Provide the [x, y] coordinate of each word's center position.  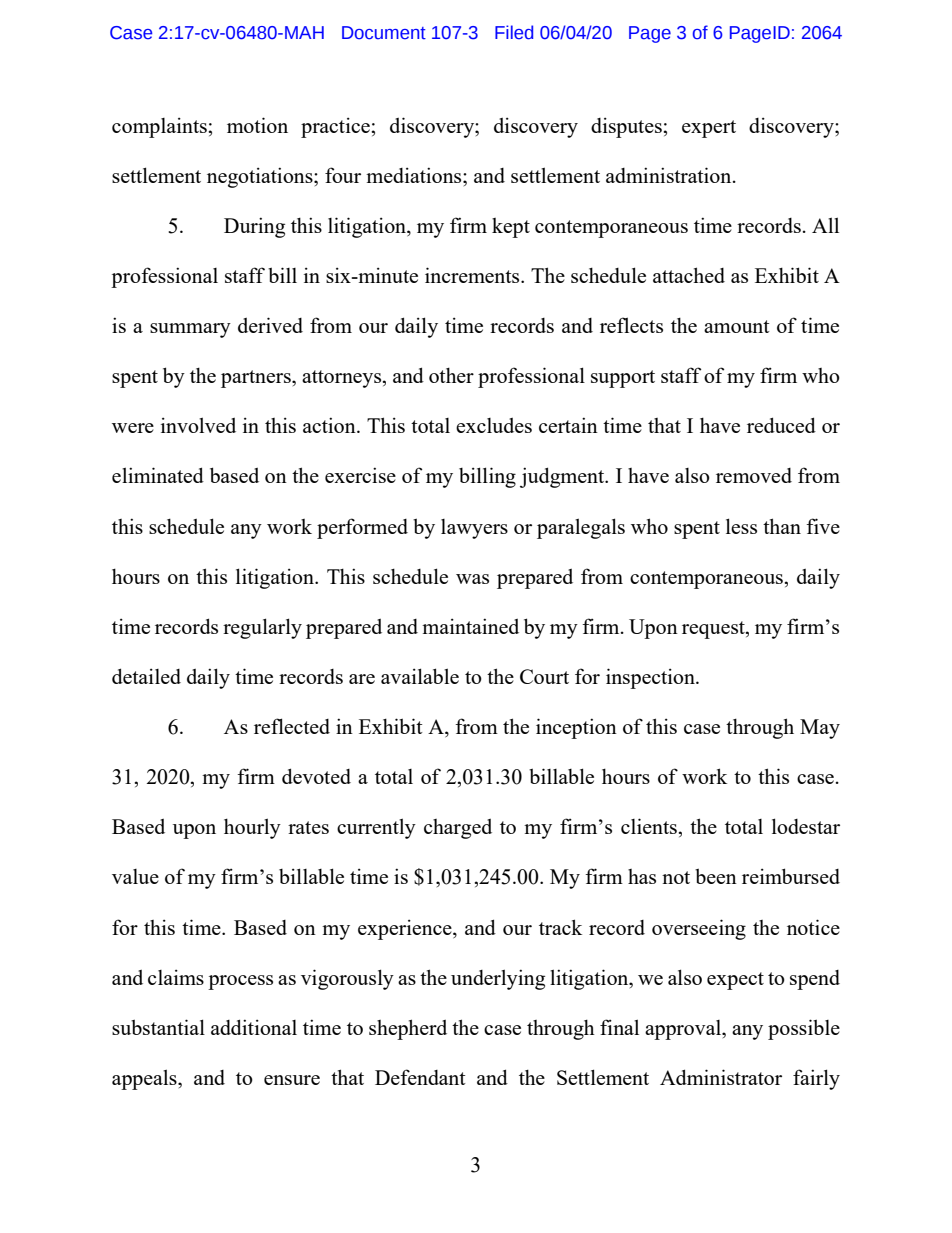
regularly [262, 628]
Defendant [420, 1077]
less [741, 526]
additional [254, 1027]
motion [257, 125]
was [472, 579]
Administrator [721, 1077]
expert [709, 129]
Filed [514, 32]
